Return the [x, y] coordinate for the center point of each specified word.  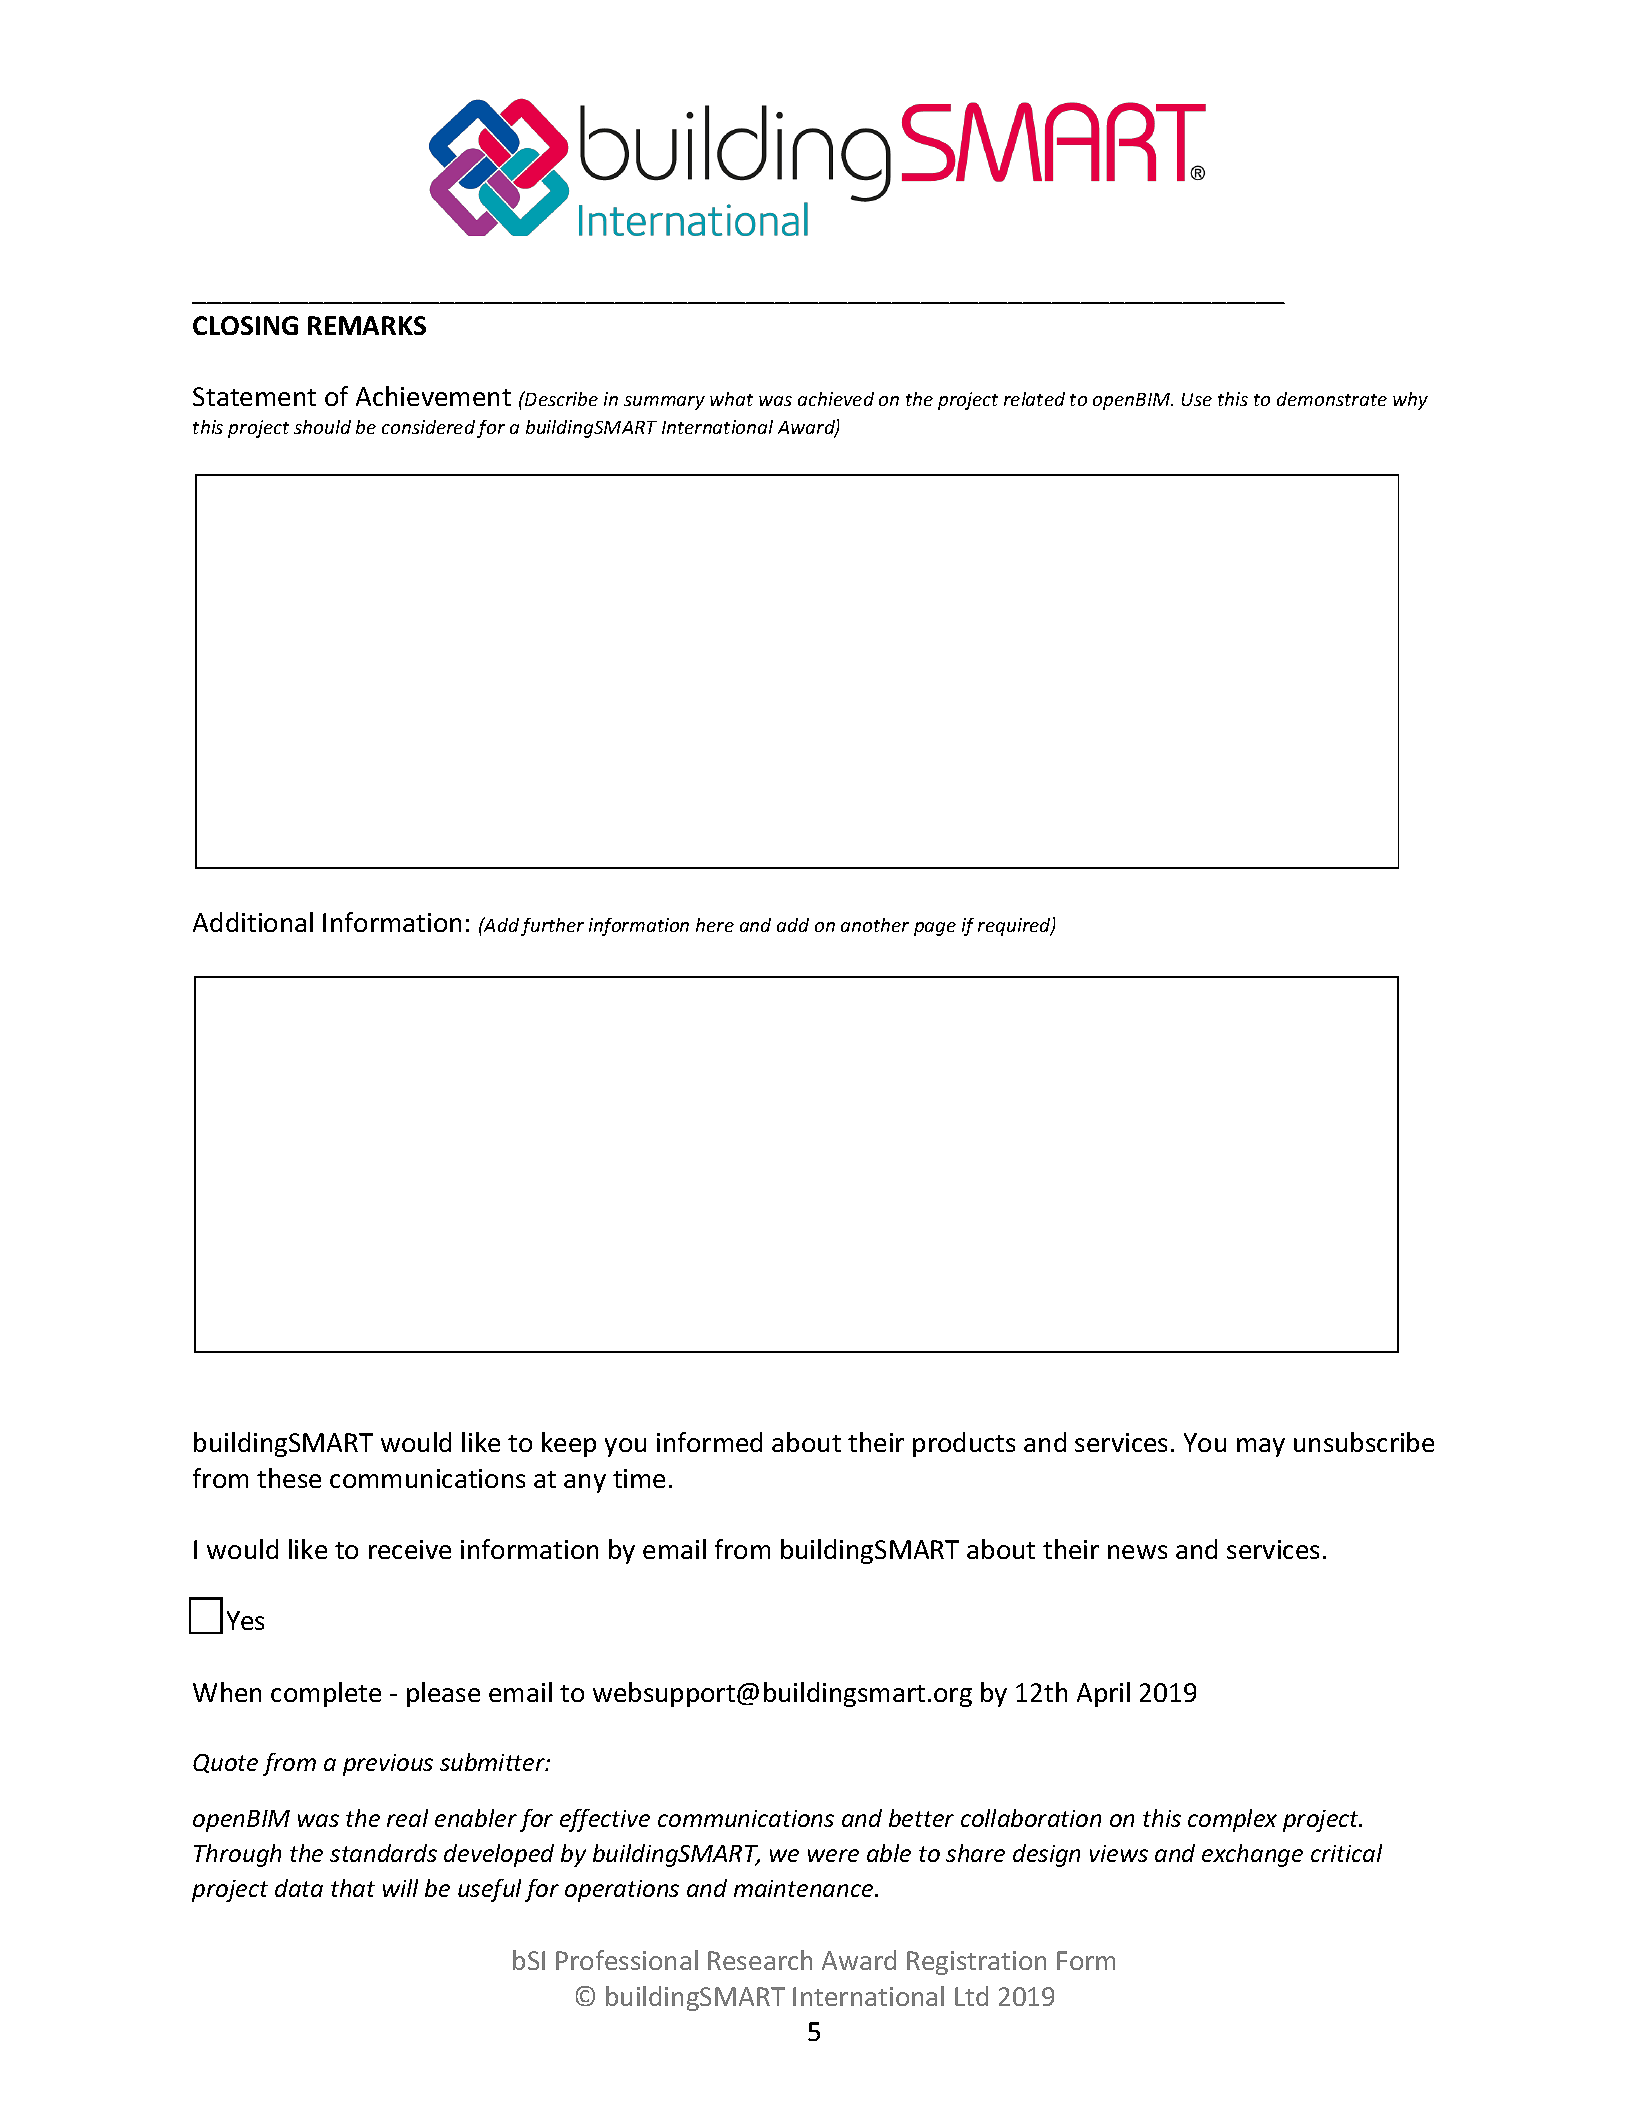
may [1261, 1447]
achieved [836, 399]
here [715, 925]
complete [326, 1694]
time [639, 1478]
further [552, 927]
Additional [253, 922]
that [353, 1888]
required [1015, 927]
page [935, 929]
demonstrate [1332, 399]
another [875, 925]
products [964, 1444]
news [1137, 1552]
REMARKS [367, 325]
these [289, 1478]
